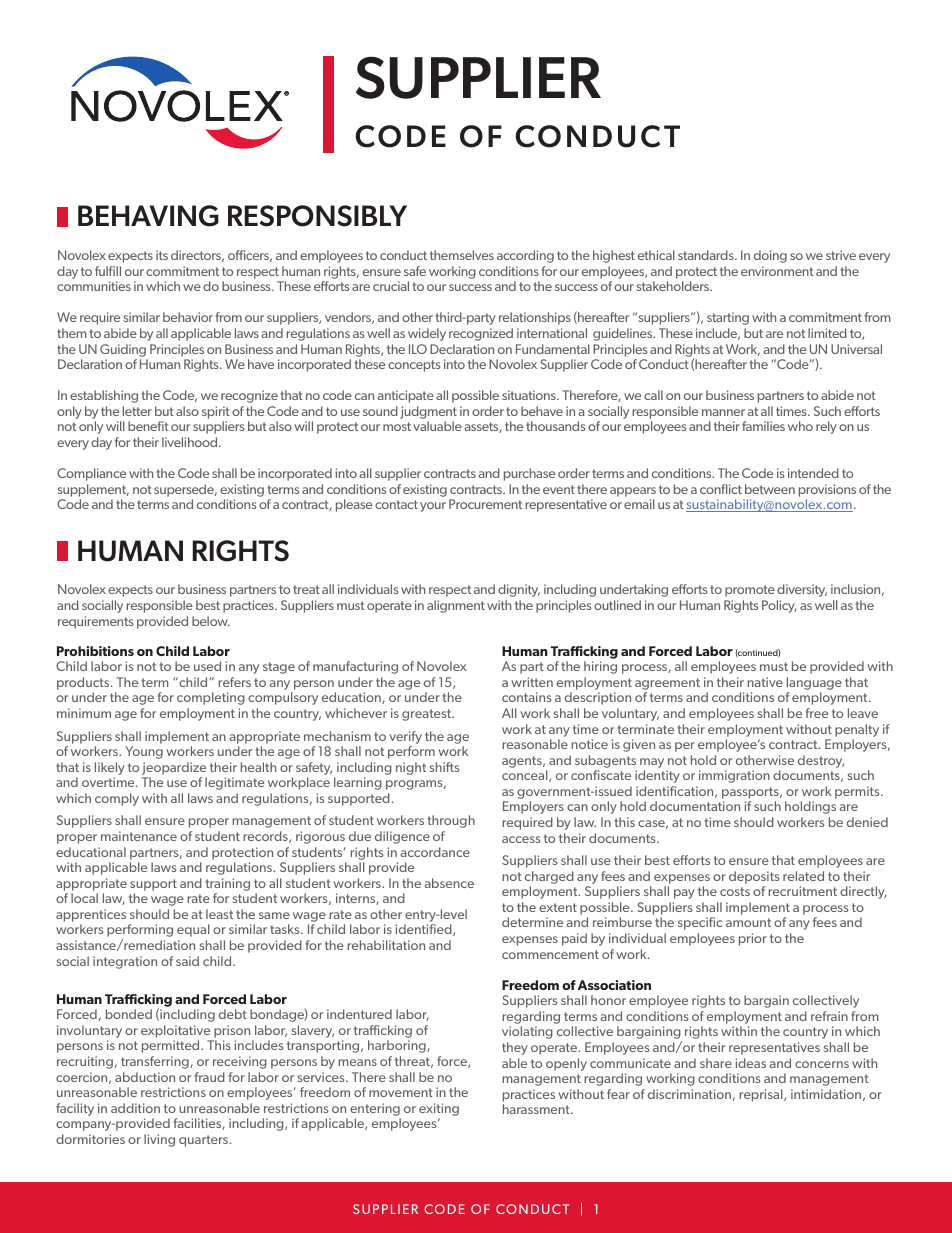  Describe the element at coordinates (765, 682) in the screenshot. I see `native` at that location.
